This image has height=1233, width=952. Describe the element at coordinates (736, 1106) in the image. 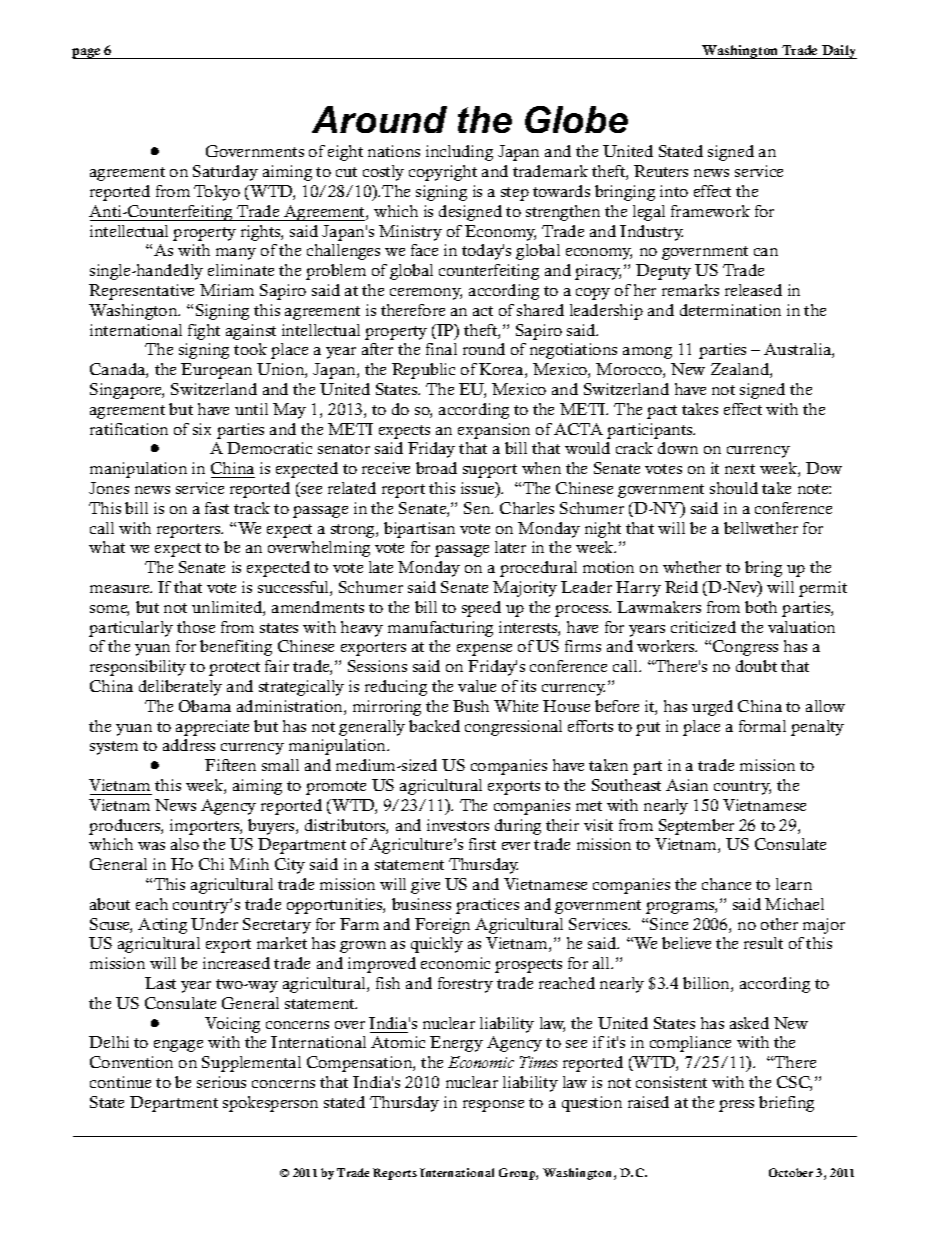

I see `press` at that location.
